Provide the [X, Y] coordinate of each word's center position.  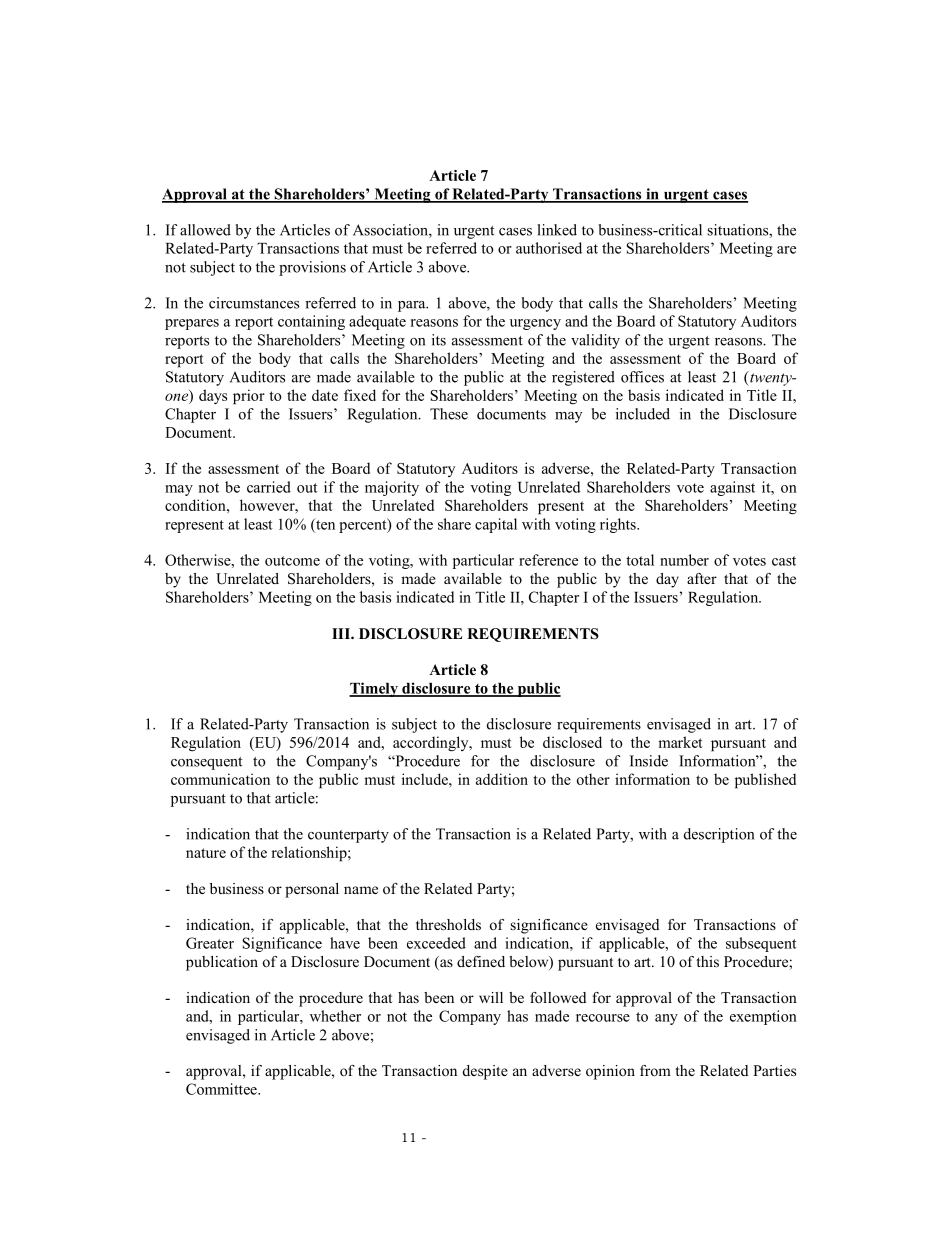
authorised [549, 248]
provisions [312, 268]
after [702, 578]
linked [557, 230]
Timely [374, 689]
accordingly [432, 744]
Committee [222, 1089]
